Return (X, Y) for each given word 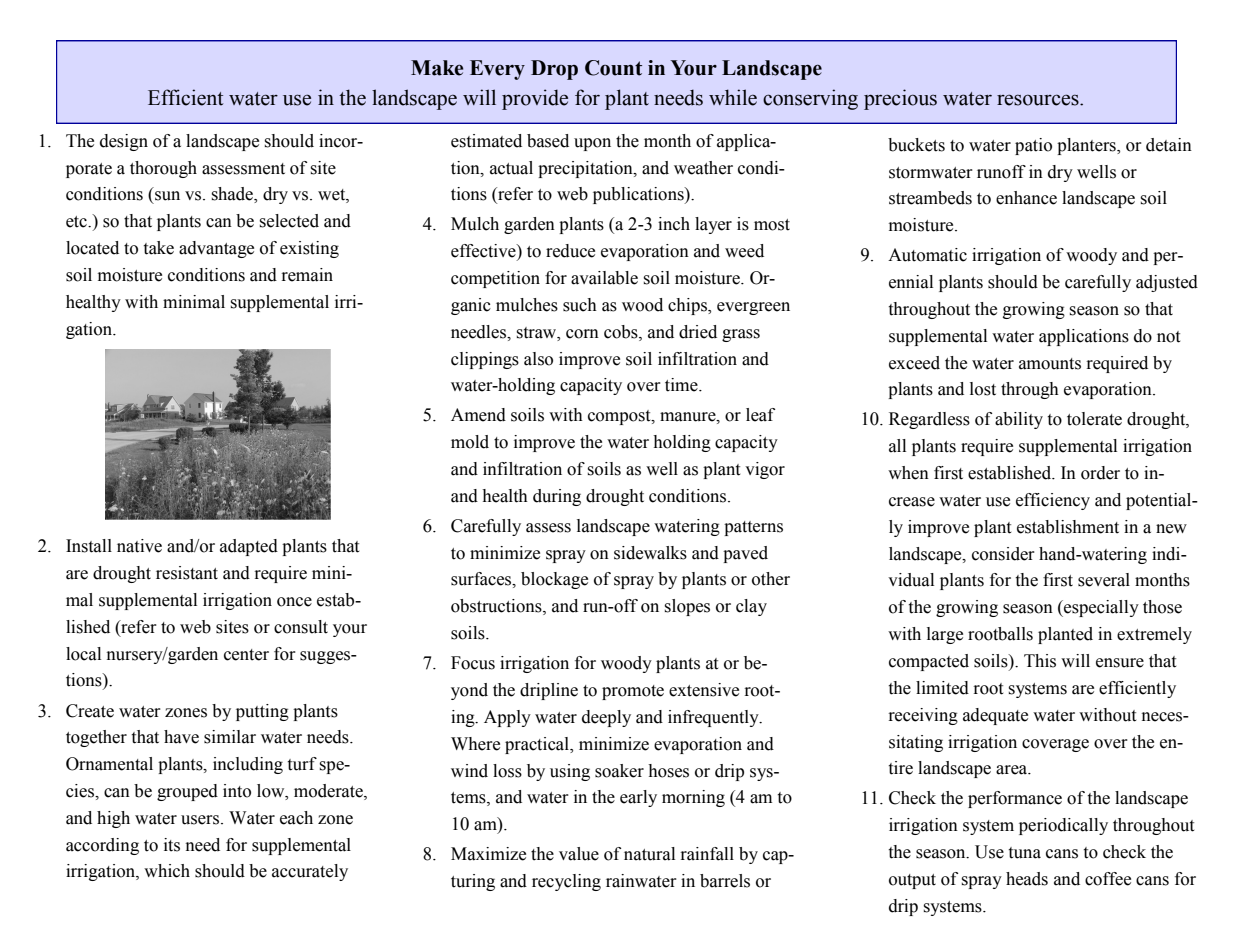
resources (1039, 100)
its (172, 845)
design (124, 142)
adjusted (1167, 283)
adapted (249, 547)
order (1100, 473)
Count (613, 68)
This (1040, 661)
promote (633, 692)
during (557, 497)
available (604, 278)
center (246, 655)
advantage (216, 249)
